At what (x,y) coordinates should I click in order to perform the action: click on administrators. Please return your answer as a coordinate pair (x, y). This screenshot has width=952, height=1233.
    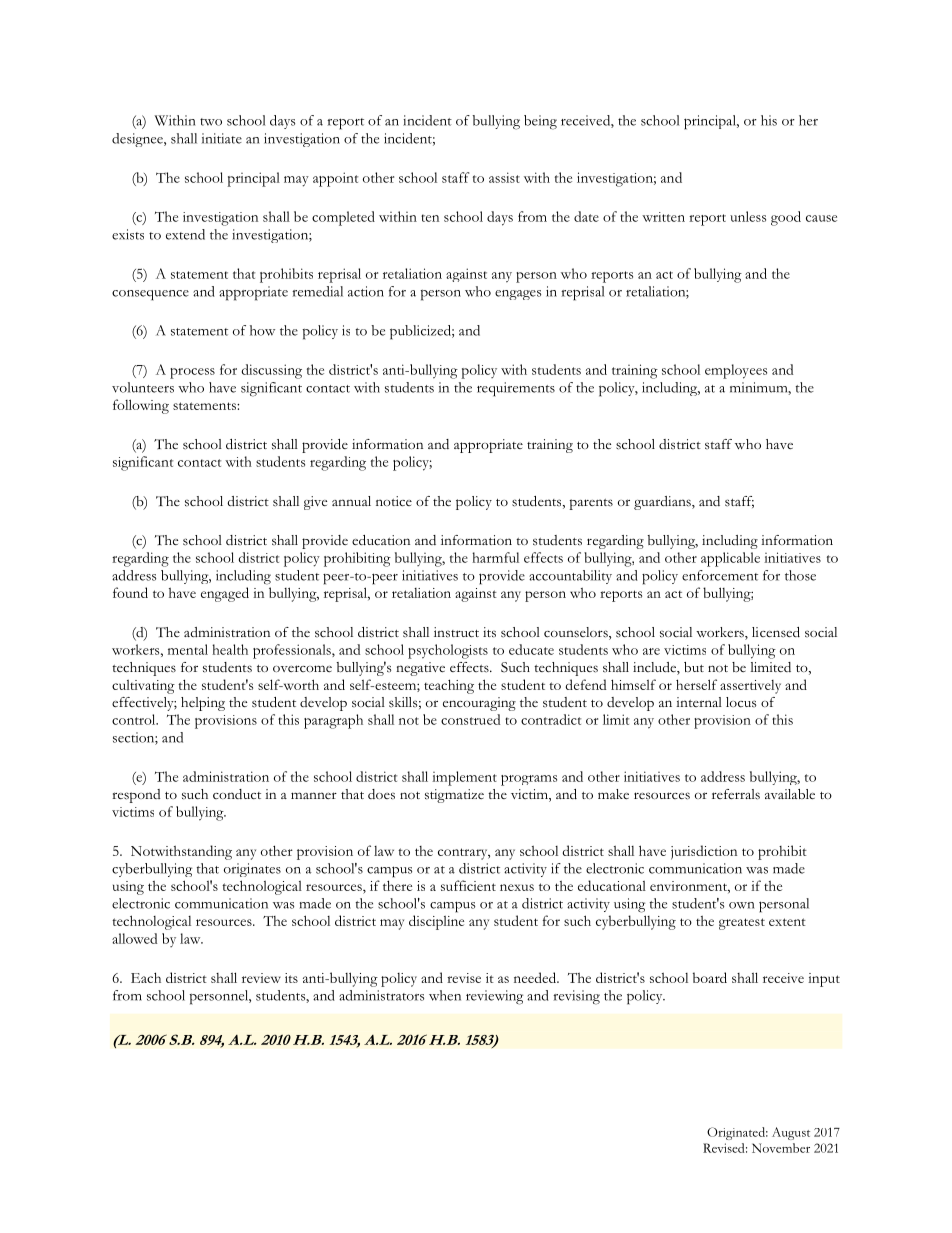
    Looking at the image, I should click on (381, 995).
